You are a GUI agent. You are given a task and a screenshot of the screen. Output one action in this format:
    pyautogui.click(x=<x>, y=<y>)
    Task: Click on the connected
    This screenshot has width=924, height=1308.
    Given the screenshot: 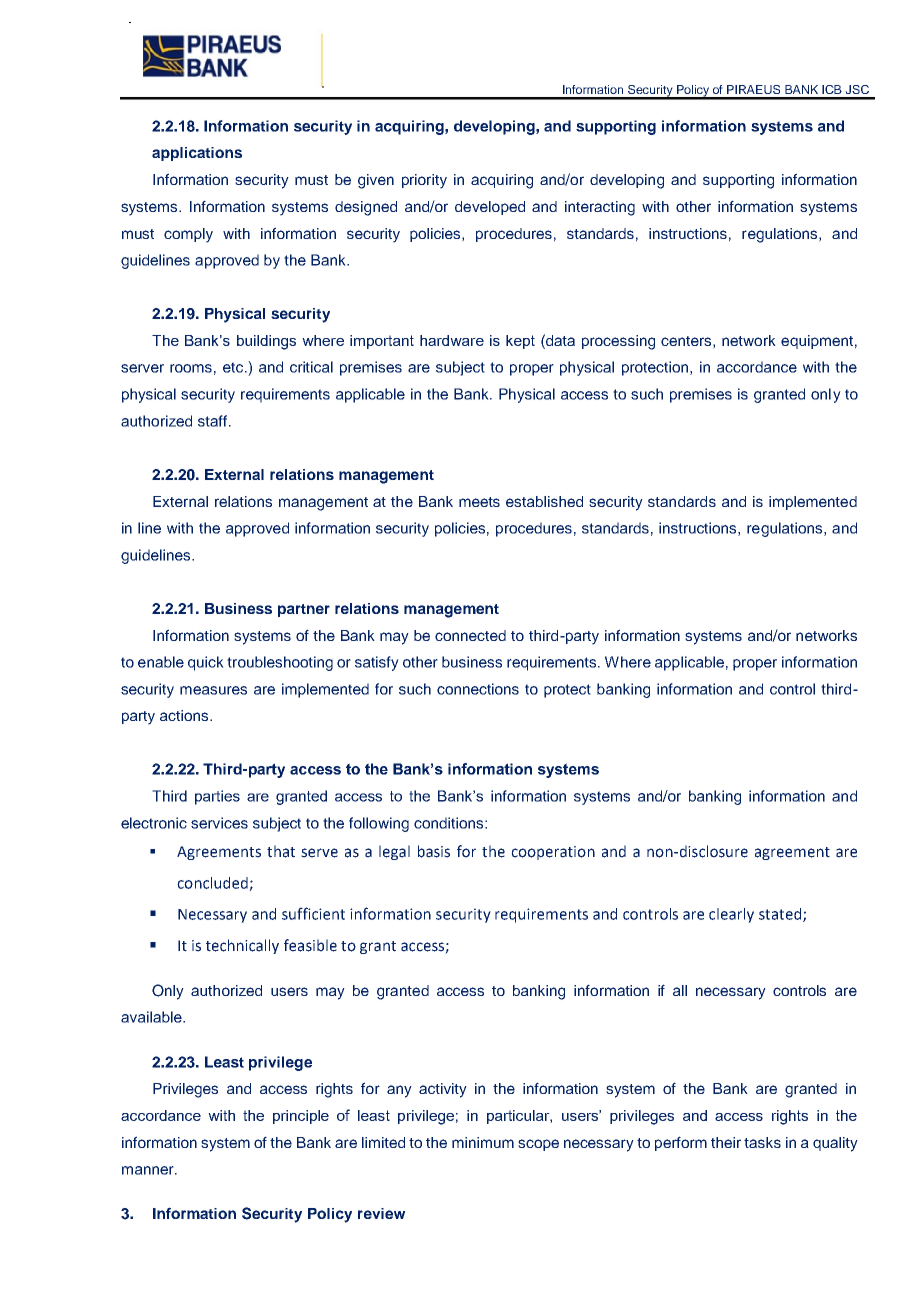 What is the action you would take?
    pyautogui.click(x=470, y=635)
